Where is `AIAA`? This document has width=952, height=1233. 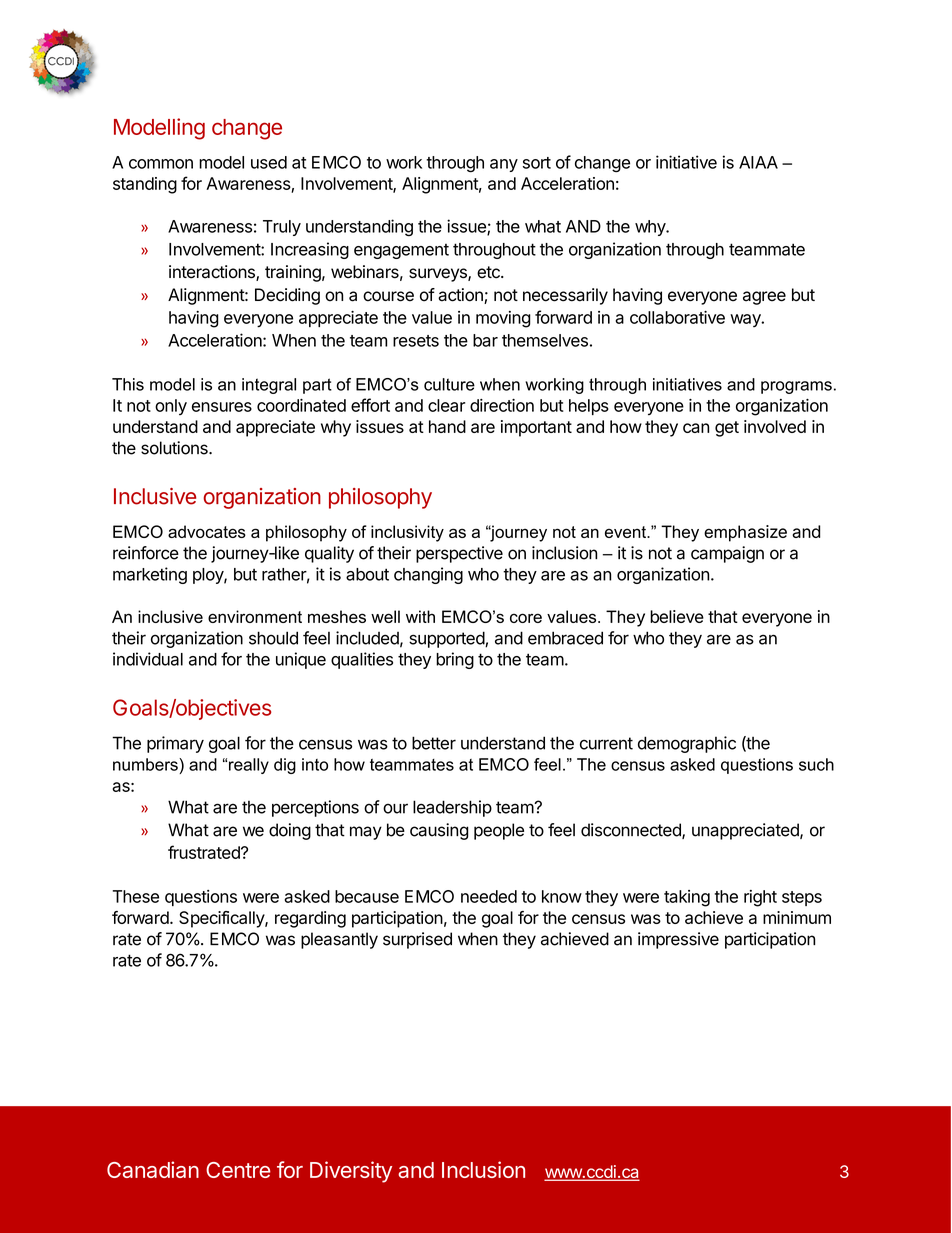
AIAA is located at coordinates (758, 162).
